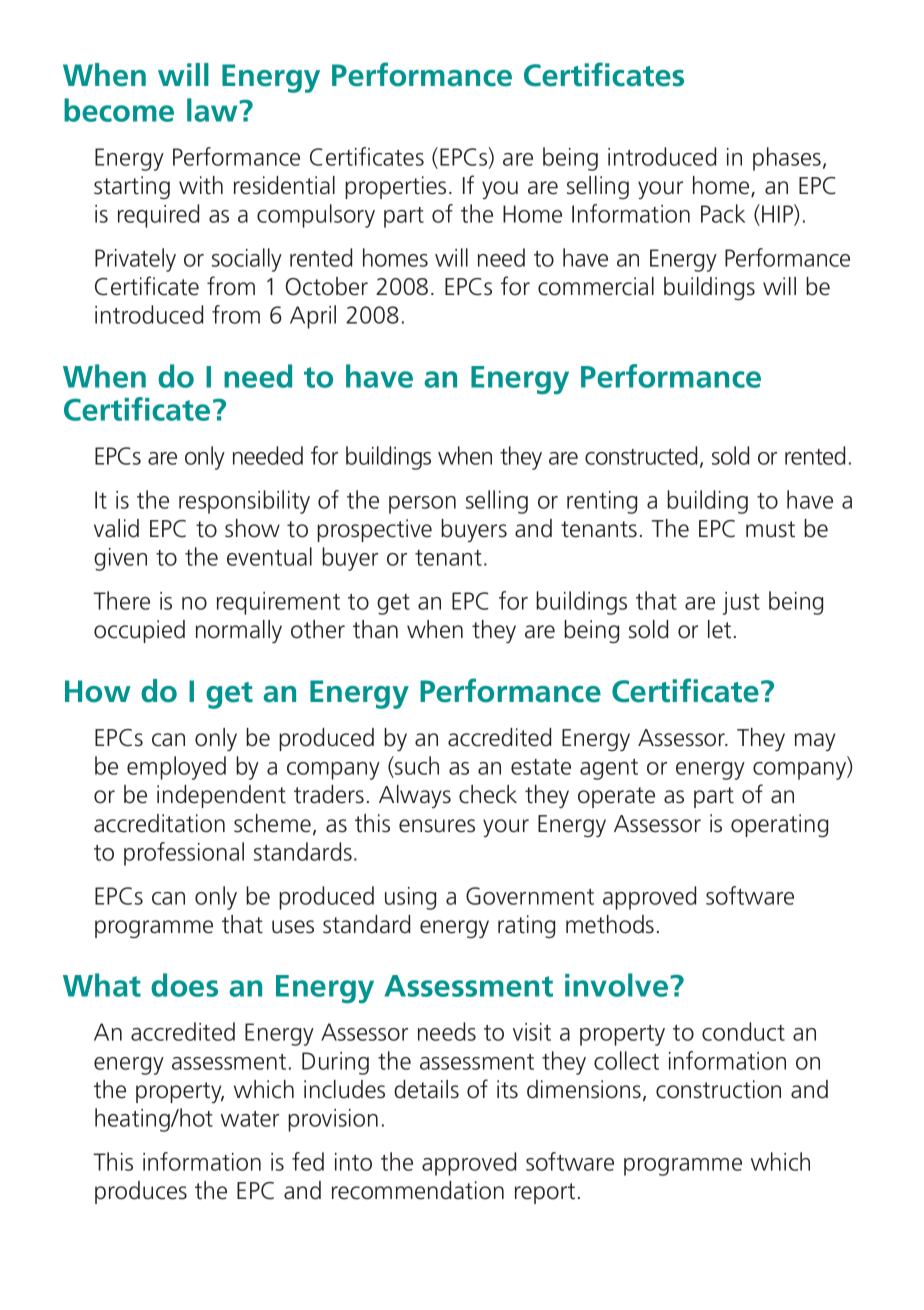 Image resolution: width=924 pixels, height=1310 pixels. Describe the element at coordinates (213, 110) in the screenshot. I see `law` at that location.
